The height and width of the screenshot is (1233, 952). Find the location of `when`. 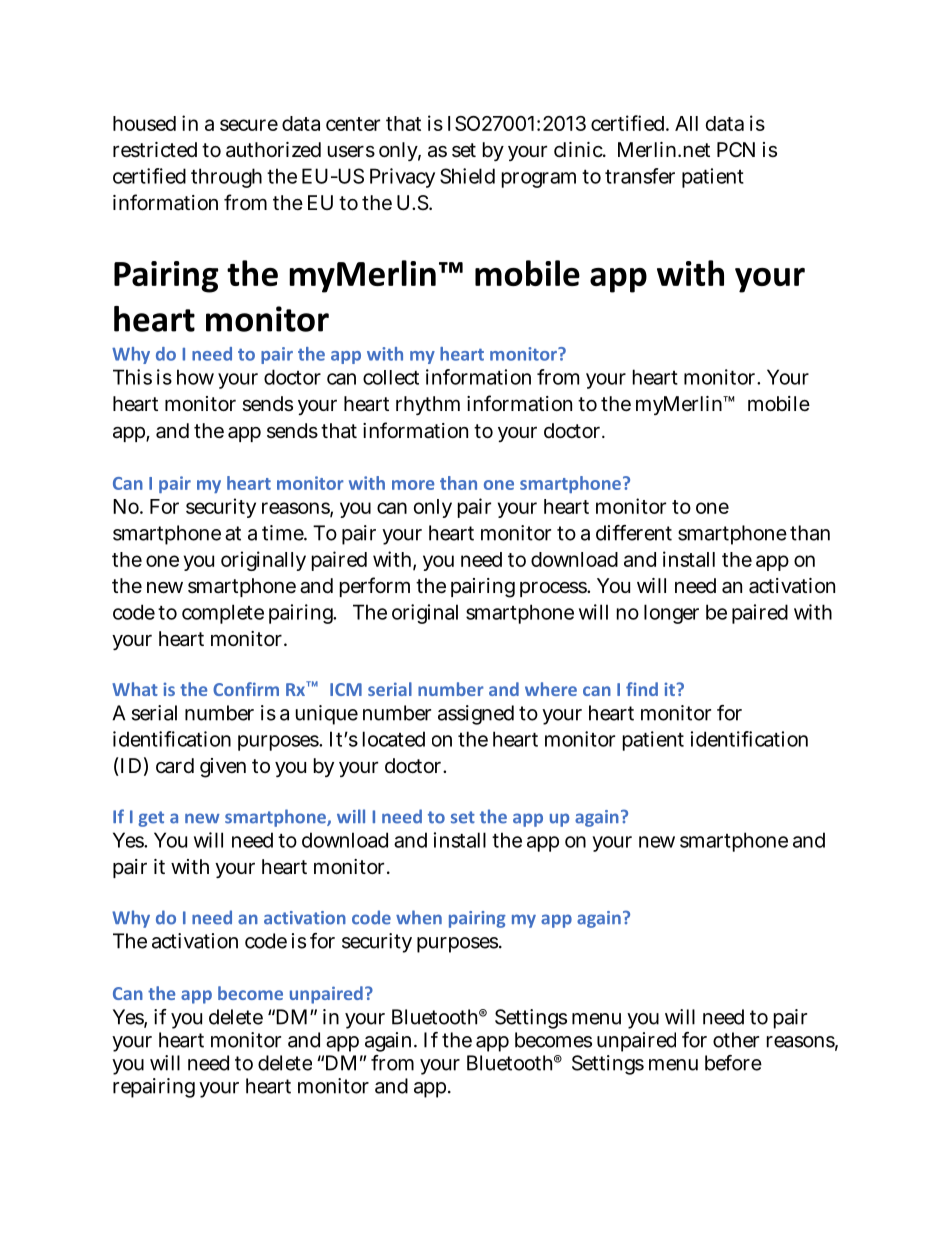

when is located at coordinates (419, 917).
